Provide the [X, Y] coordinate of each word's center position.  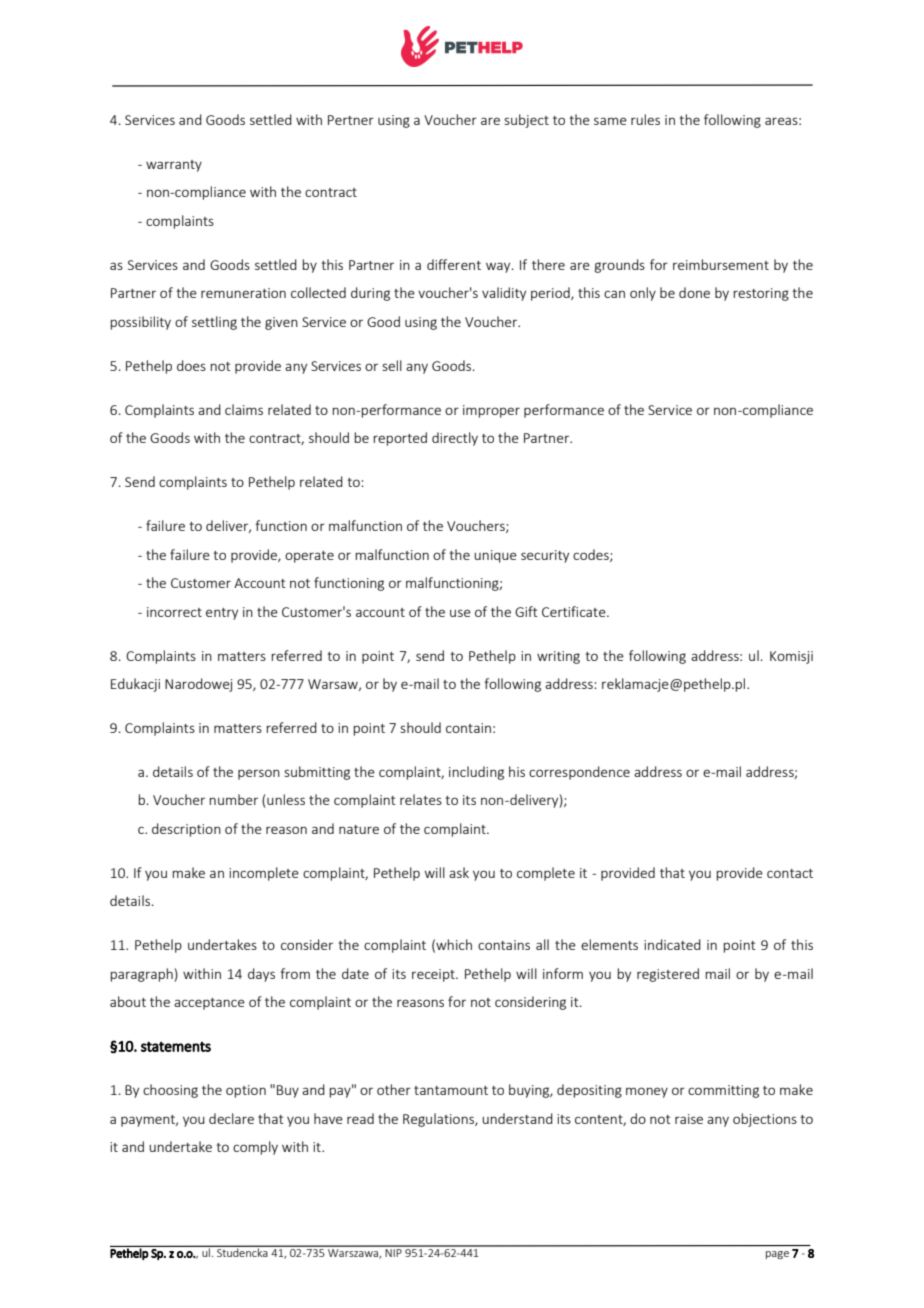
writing [558, 657]
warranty [174, 166]
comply [255, 1148]
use [460, 613]
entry [222, 614]
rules [645, 119]
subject [526, 121]
